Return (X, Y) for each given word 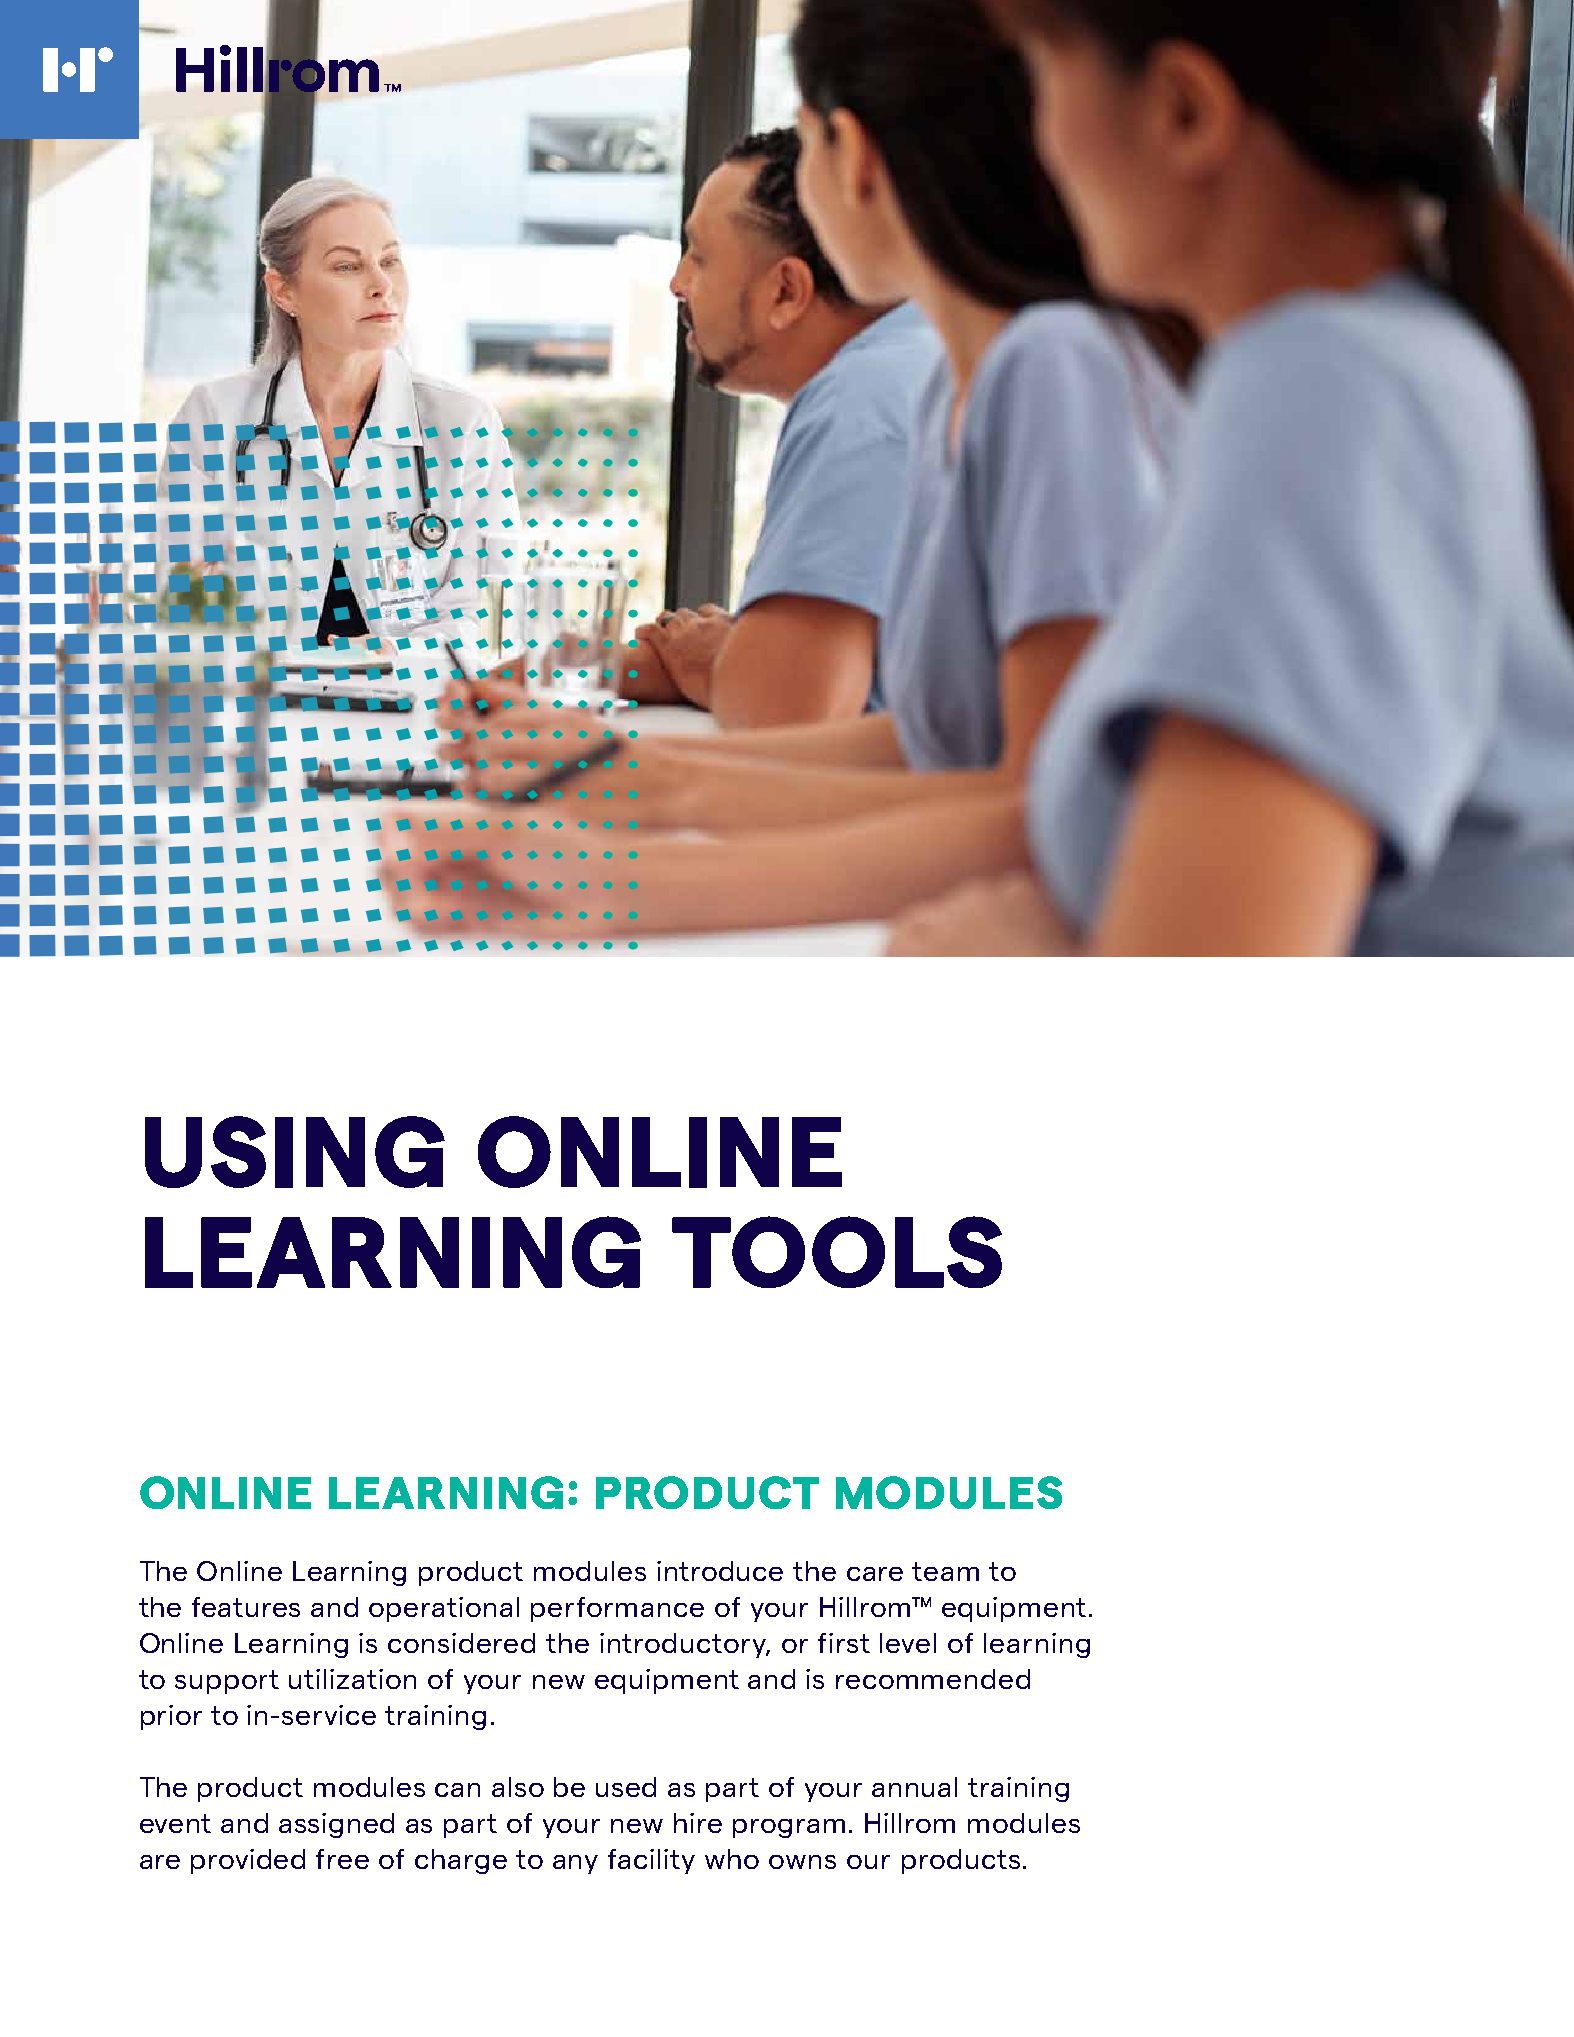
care (875, 1574)
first (844, 1643)
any (575, 1864)
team (945, 1571)
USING (295, 1152)
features (246, 1607)
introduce (720, 1571)
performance (617, 1609)
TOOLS (837, 1252)
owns (802, 1862)
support (227, 1682)
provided (248, 1861)
